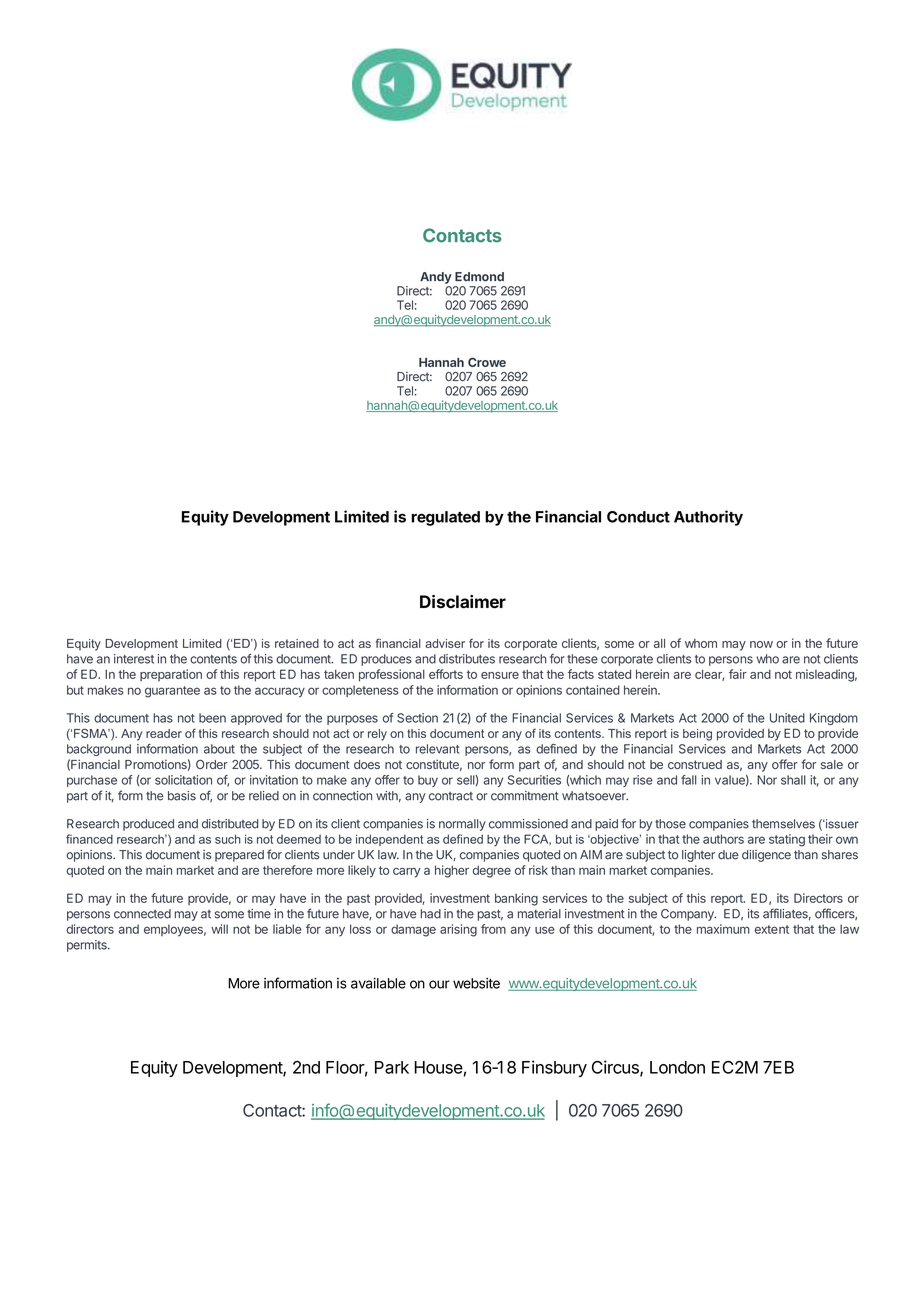 The image size is (924, 1308). Describe the element at coordinates (738, 674) in the image. I see `fair` at that location.
